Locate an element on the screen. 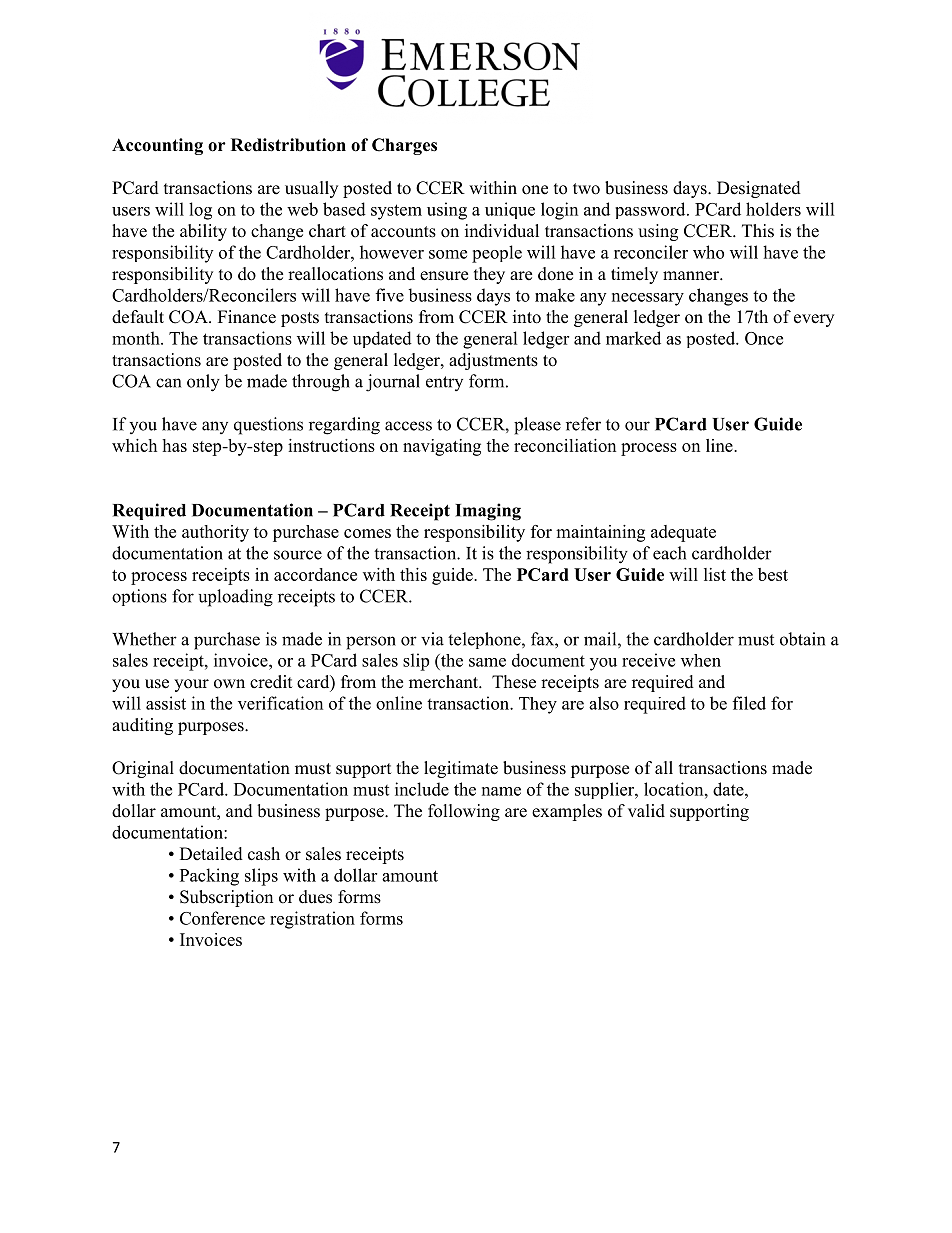  only is located at coordinates (203, 383).
